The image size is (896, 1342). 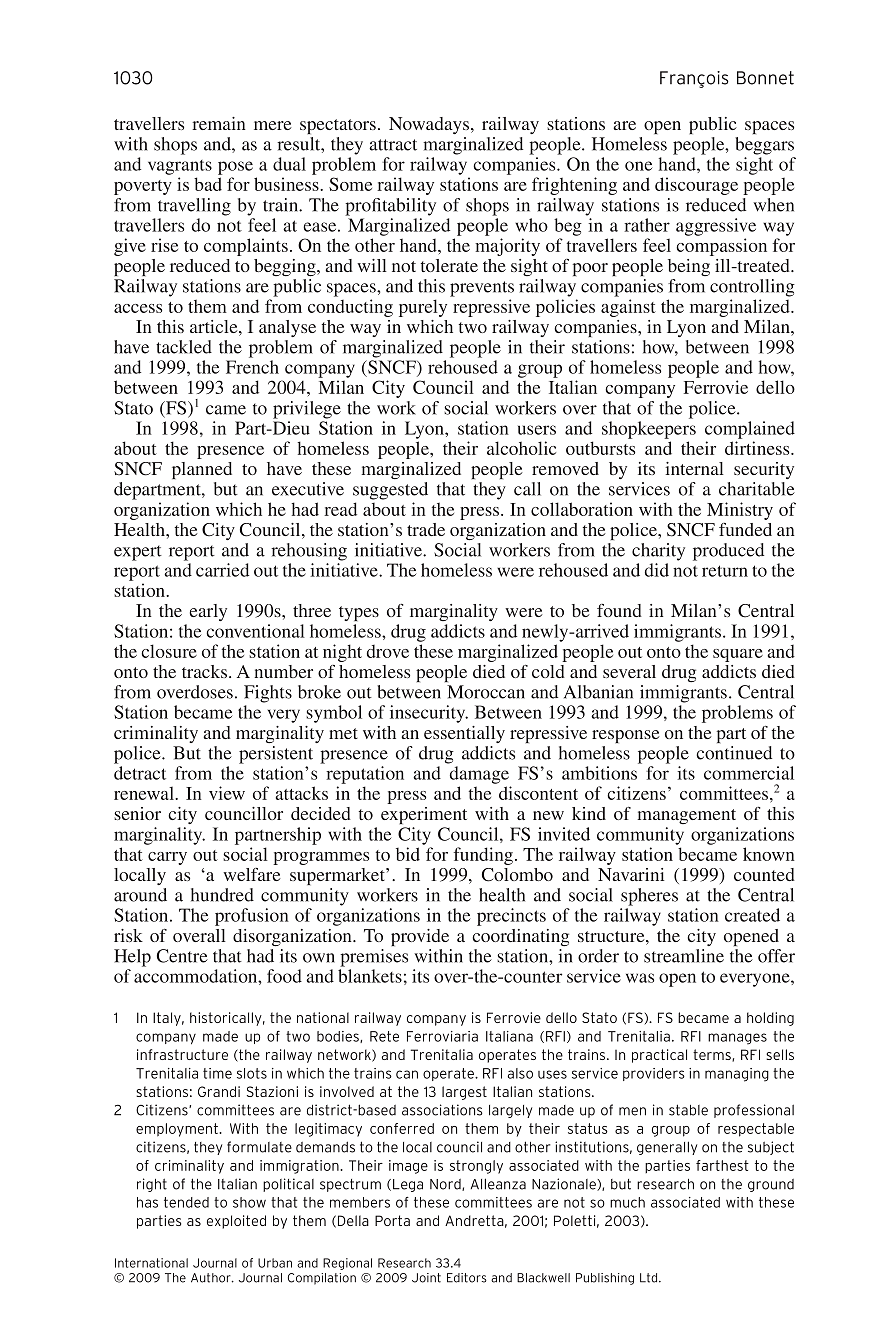 What do you see at coordinates (204, 671) in the page?
I see `tracks` at bounding box center [204, 671].
